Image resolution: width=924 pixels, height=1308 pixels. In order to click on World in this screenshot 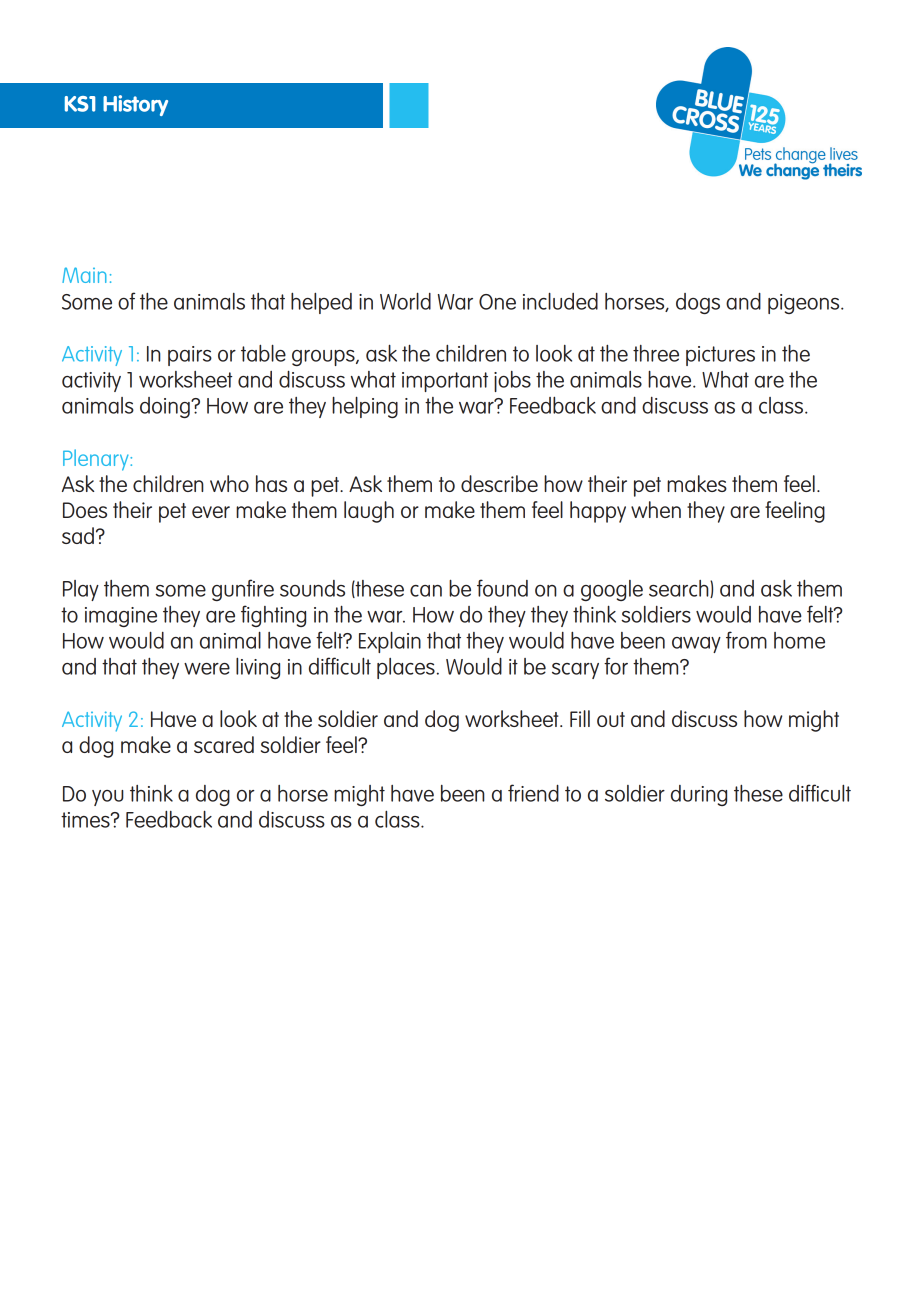, I will do `click(405, 301)`.
